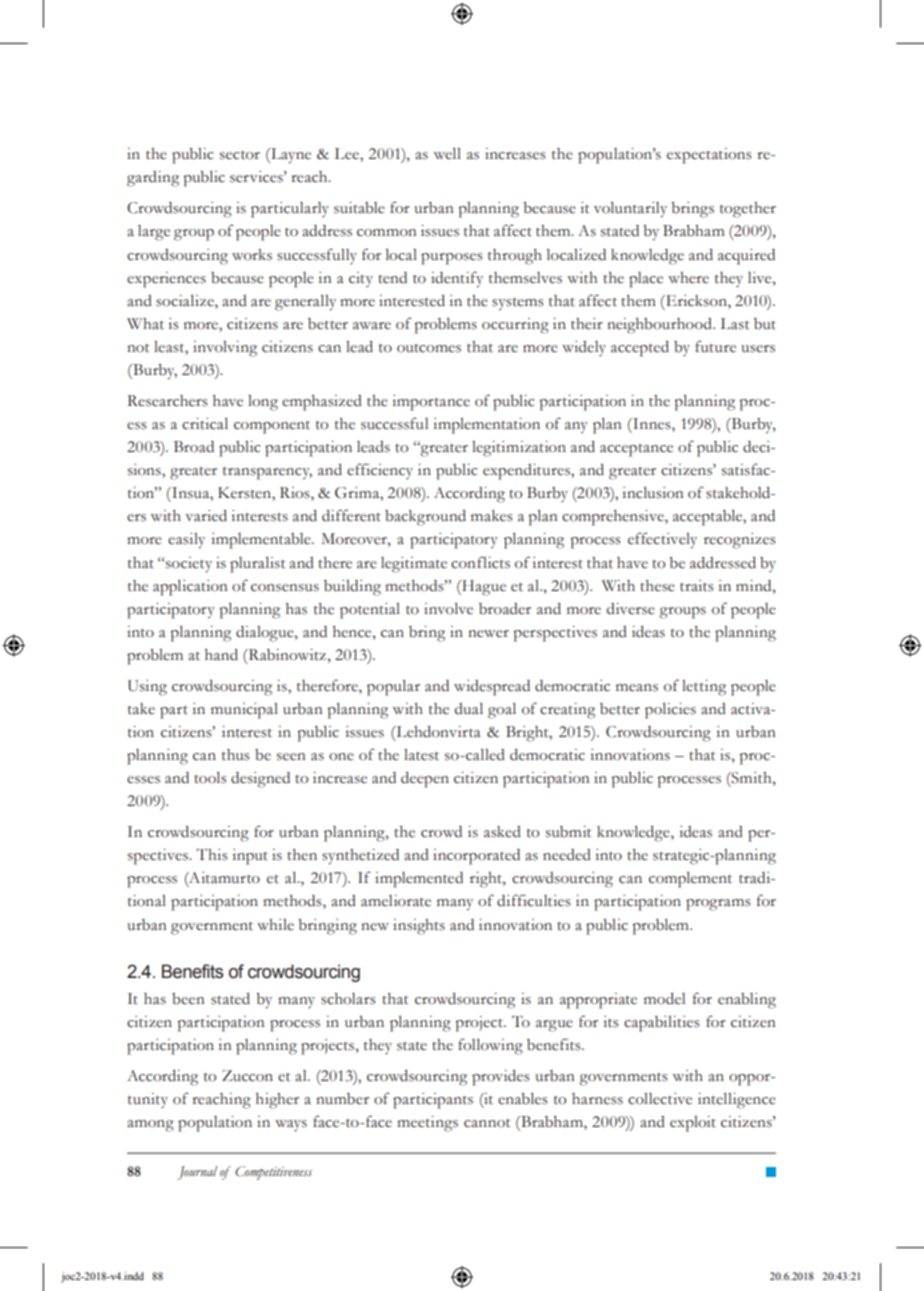  Describe the element at coordinates (240, 155) in the screenshot. I see `sector` at that location.
